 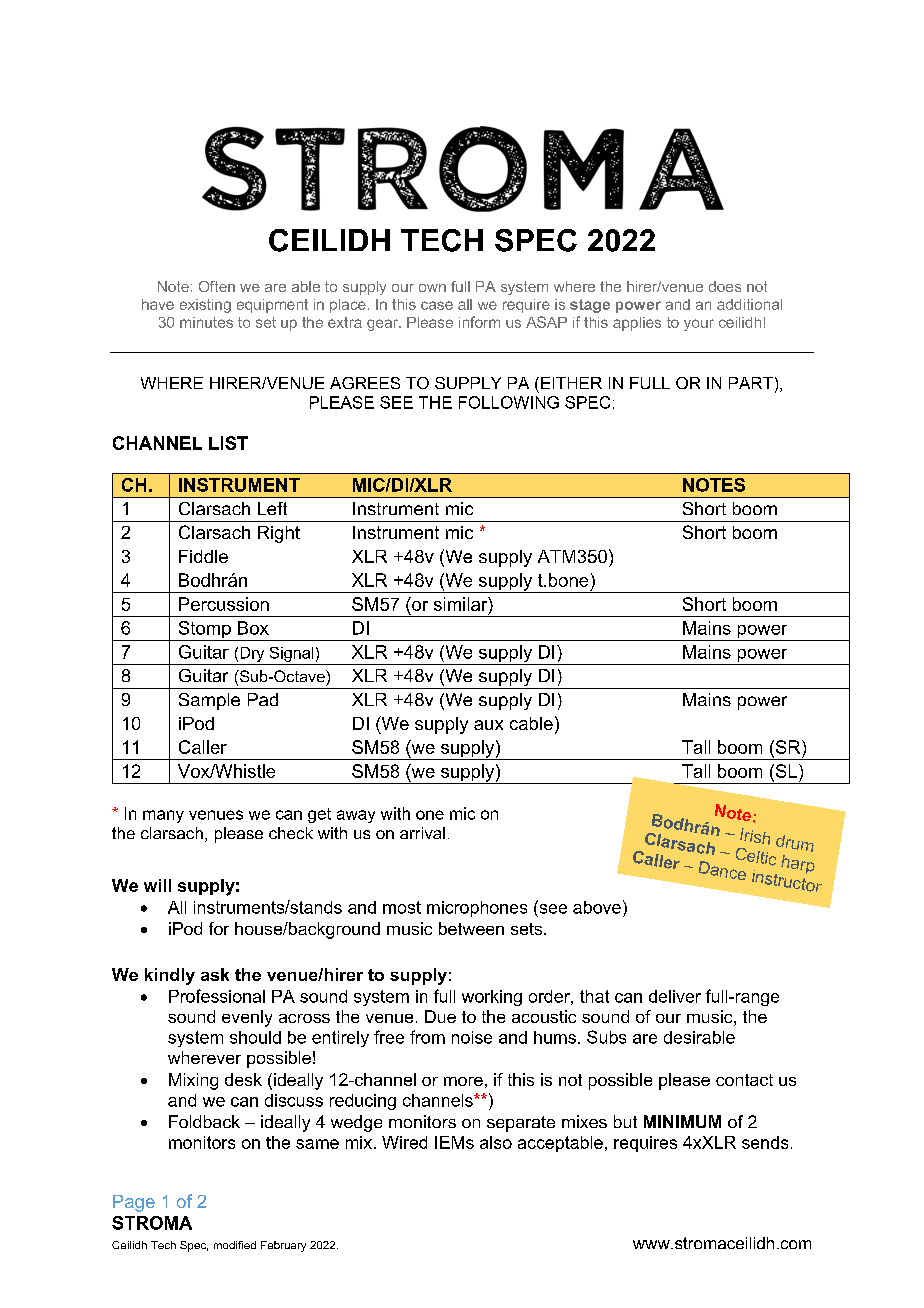 What do you see at coordinates (488, 725) in the screenshot?
I see `aux` at bounding box center [488, 725].
